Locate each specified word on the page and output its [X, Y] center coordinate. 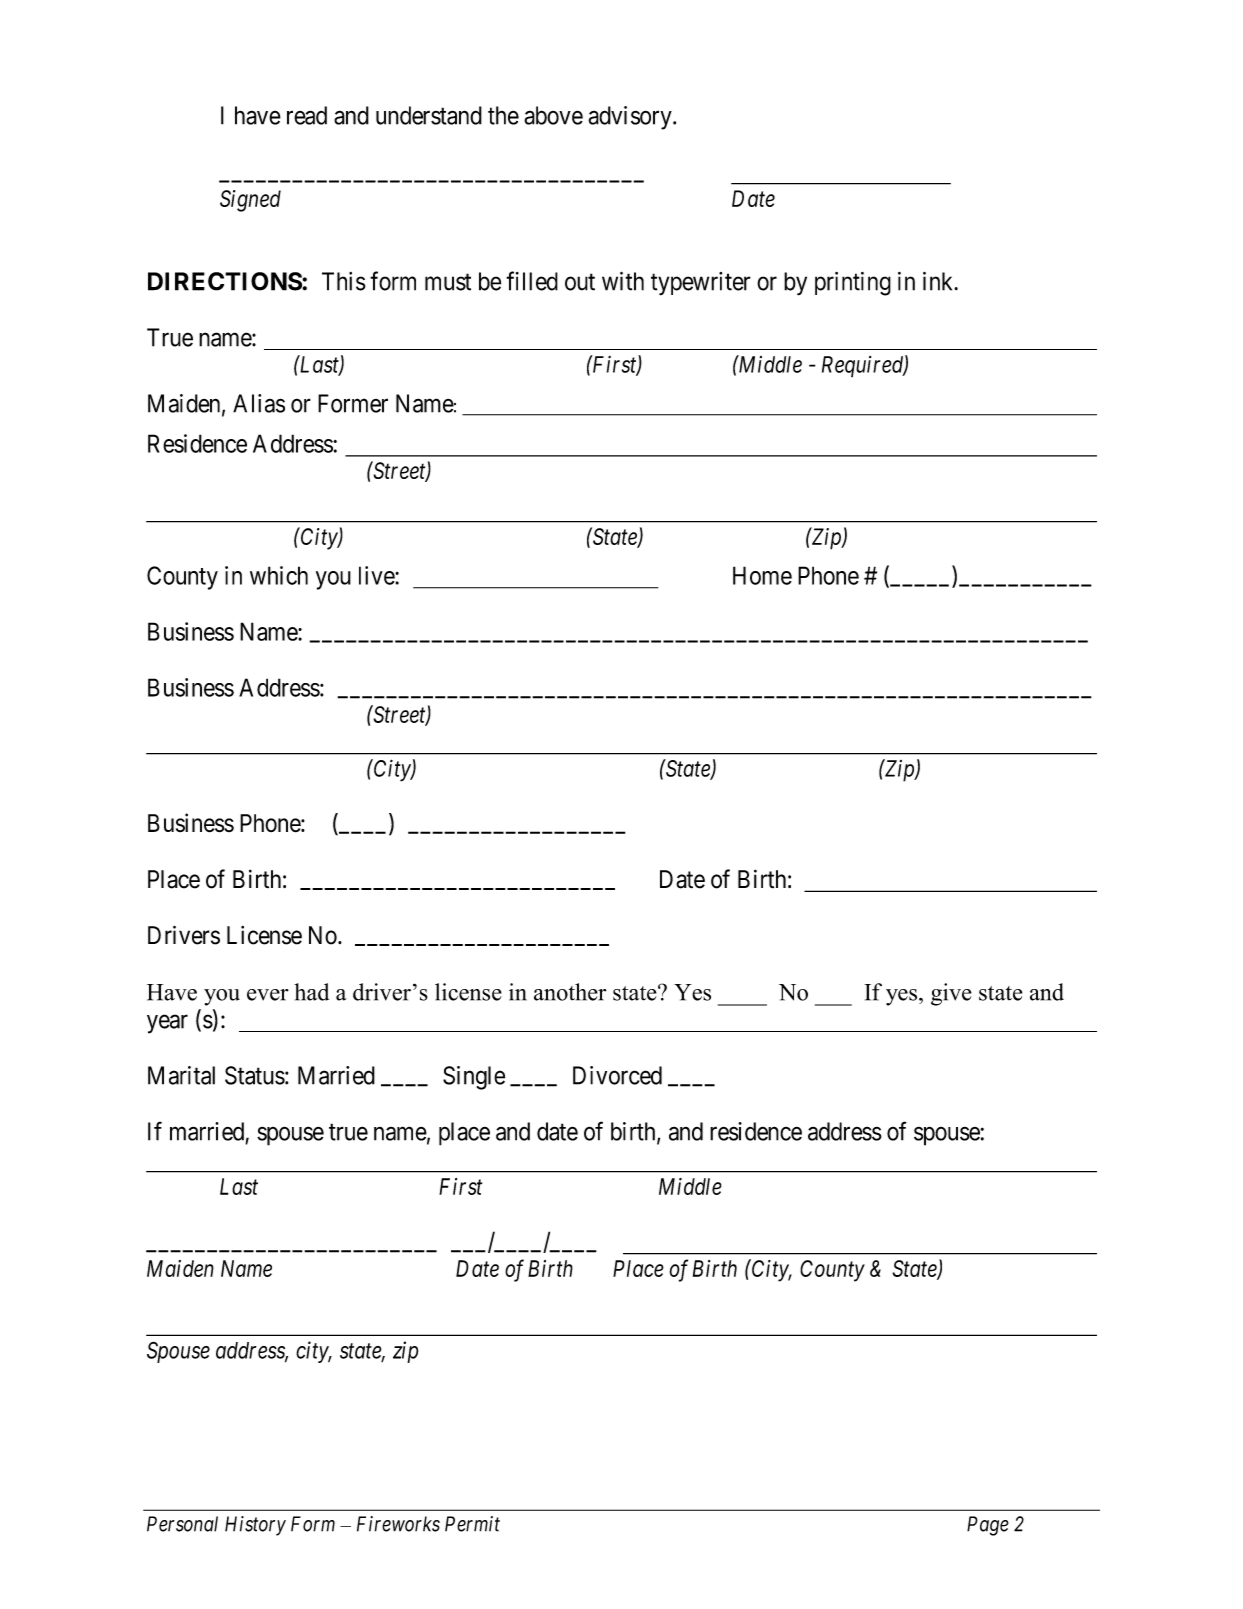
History [255, 1526]
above [553, 115]
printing [853, 284]
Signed [250, 201]
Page [988, 1526]
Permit [472, 1524]
